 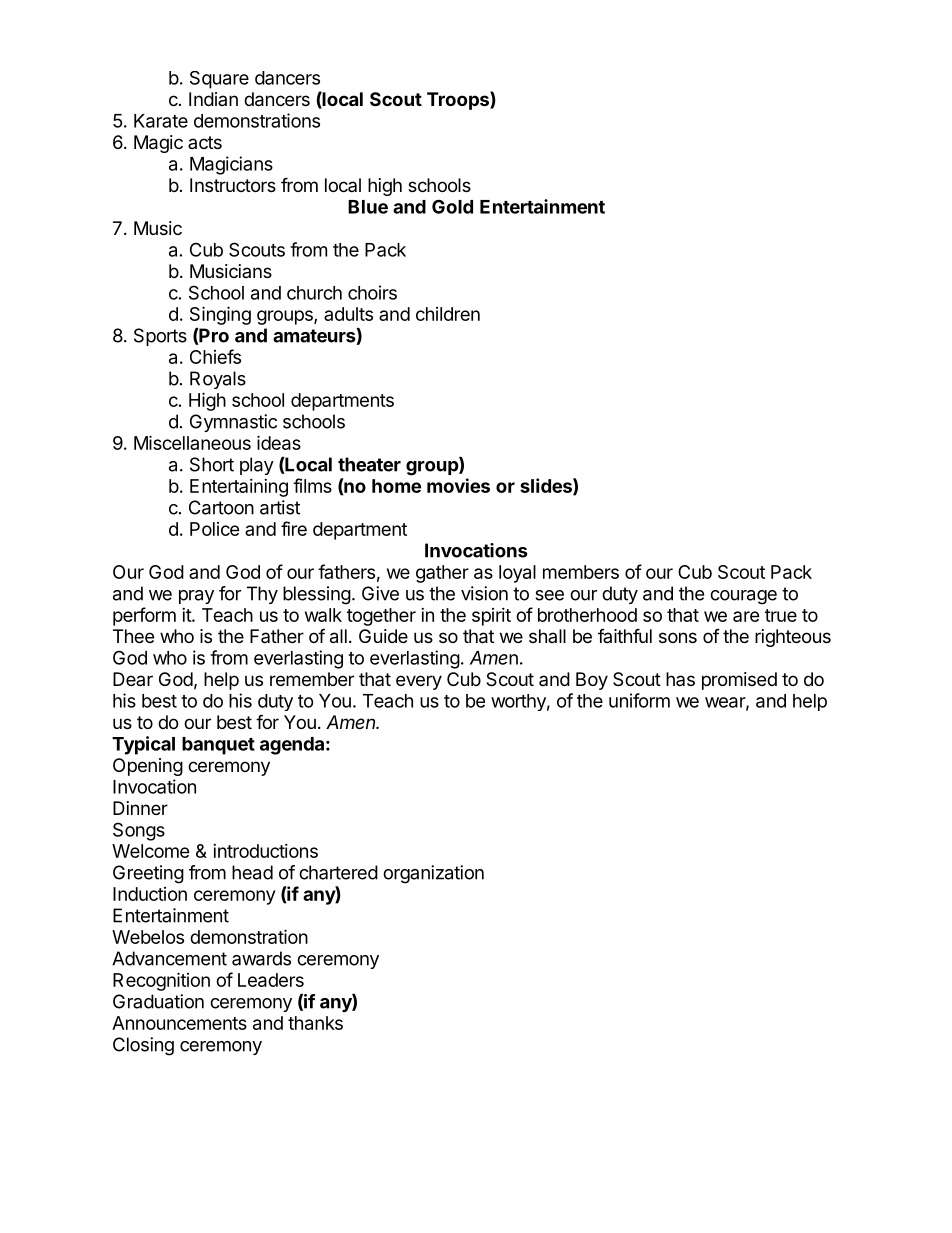 I want to click on Indian, so click(x=213, y=99).
